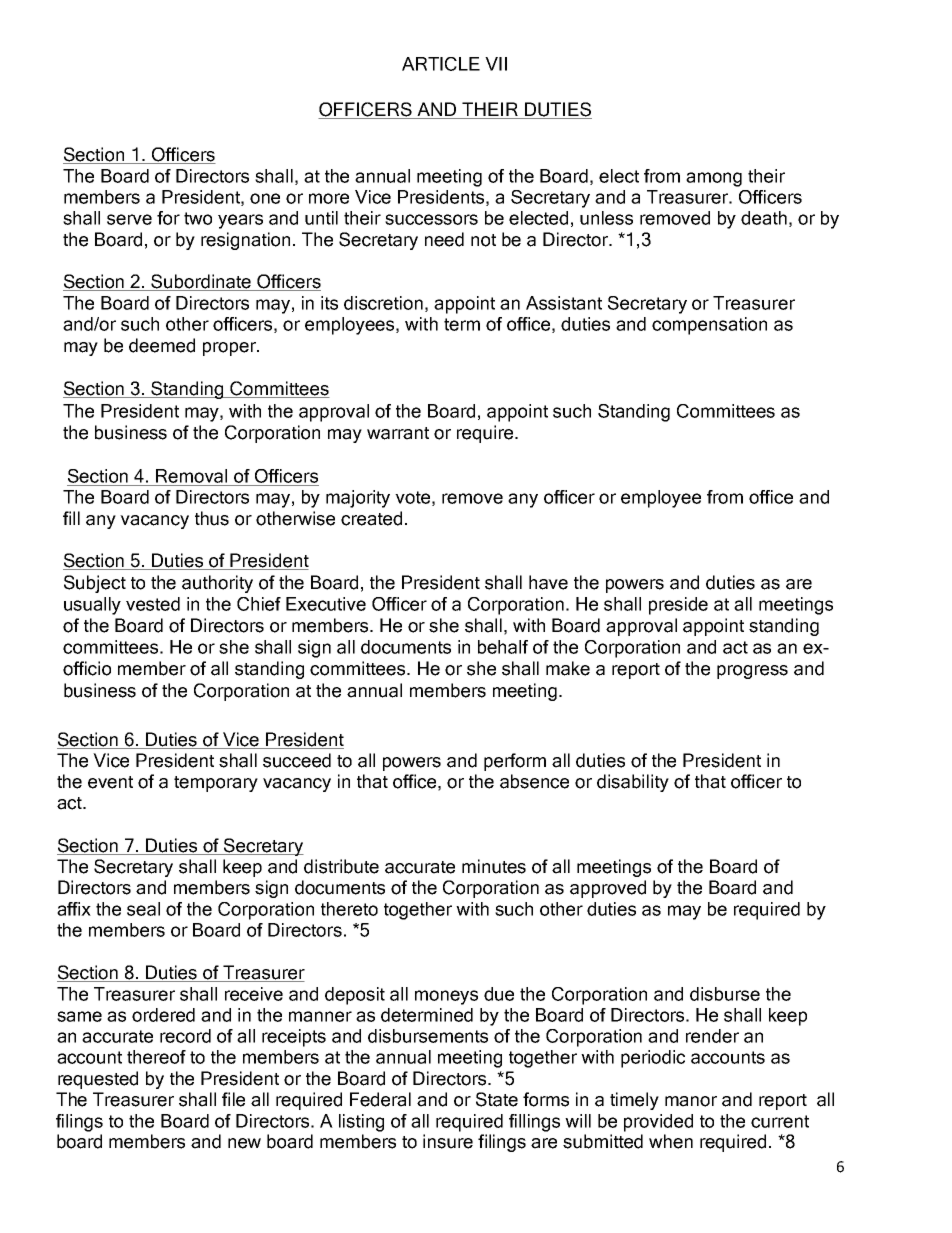 This page has width=952, height=1233. What do you see at coordinates (515, 762) in the page?
I see `perform` at bounding box center [515, 762].
